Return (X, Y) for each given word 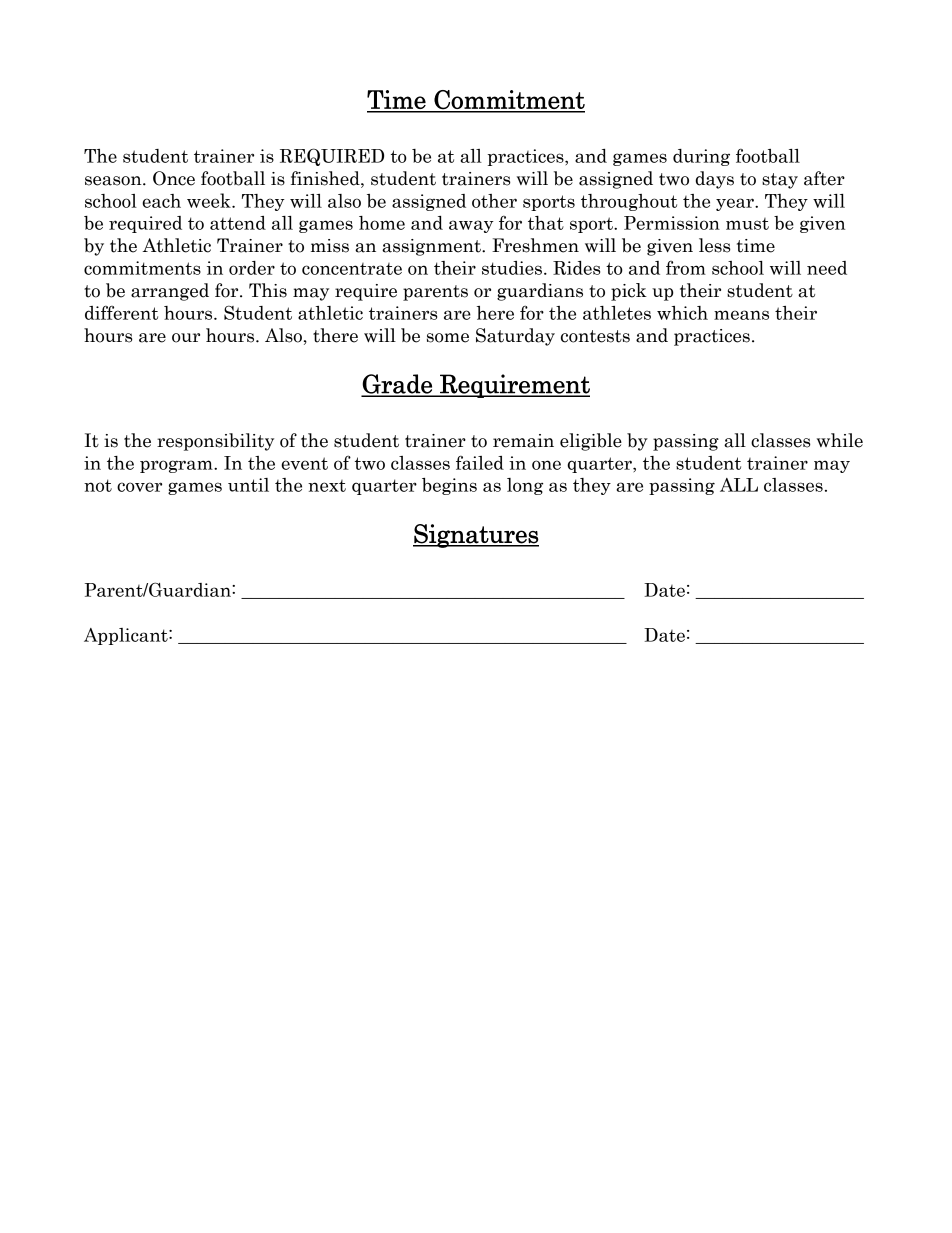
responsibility (215, 442)
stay (780, 181)
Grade (397, 385)
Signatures (476, 536)
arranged (170, 292)
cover (139, 487)
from (686, 268)
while (840, 440)
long (525, 486)
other (494, 201)
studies (512, 268)
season (114, 181)
